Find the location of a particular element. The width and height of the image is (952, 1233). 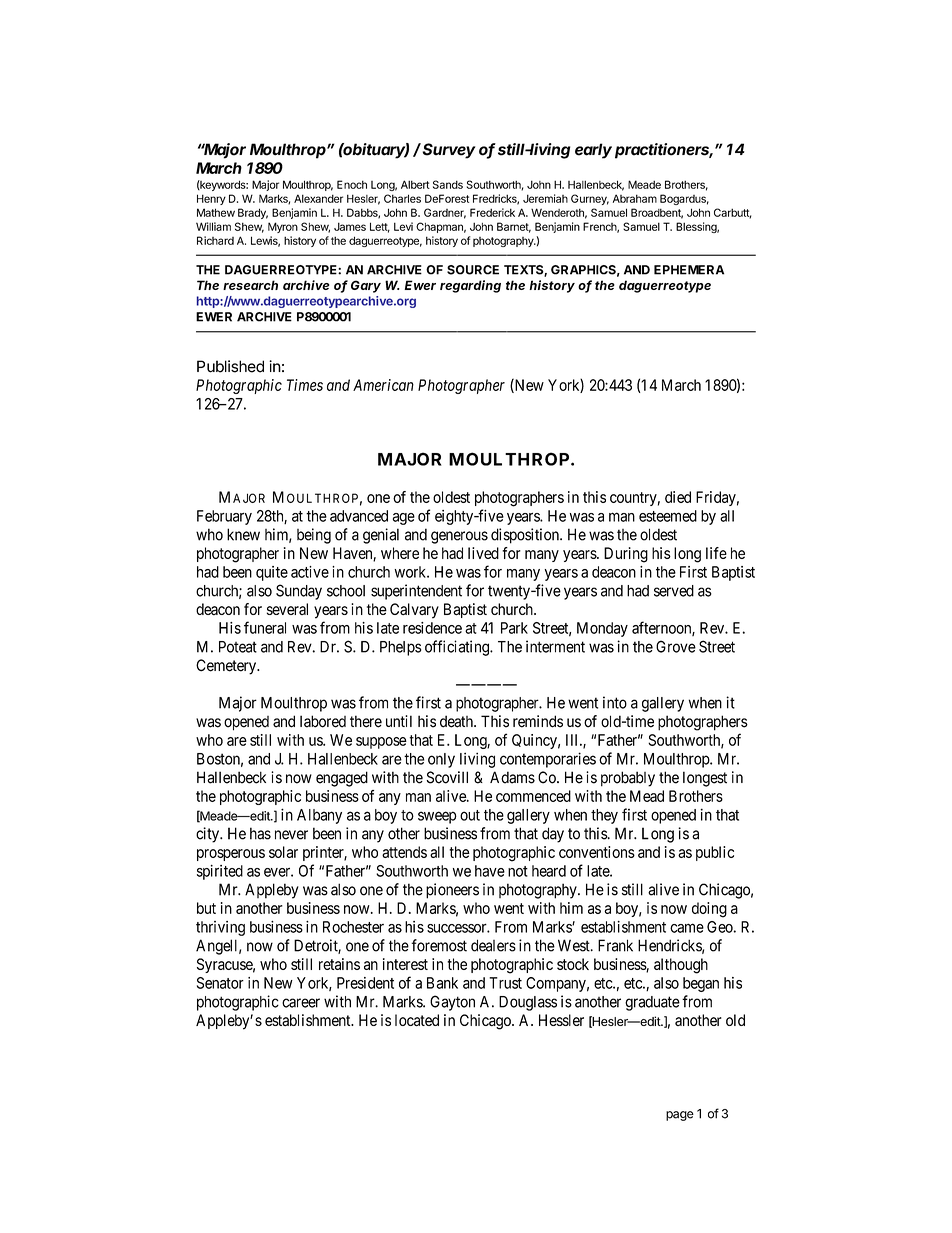

page is located at coordinates (680, 1116).
